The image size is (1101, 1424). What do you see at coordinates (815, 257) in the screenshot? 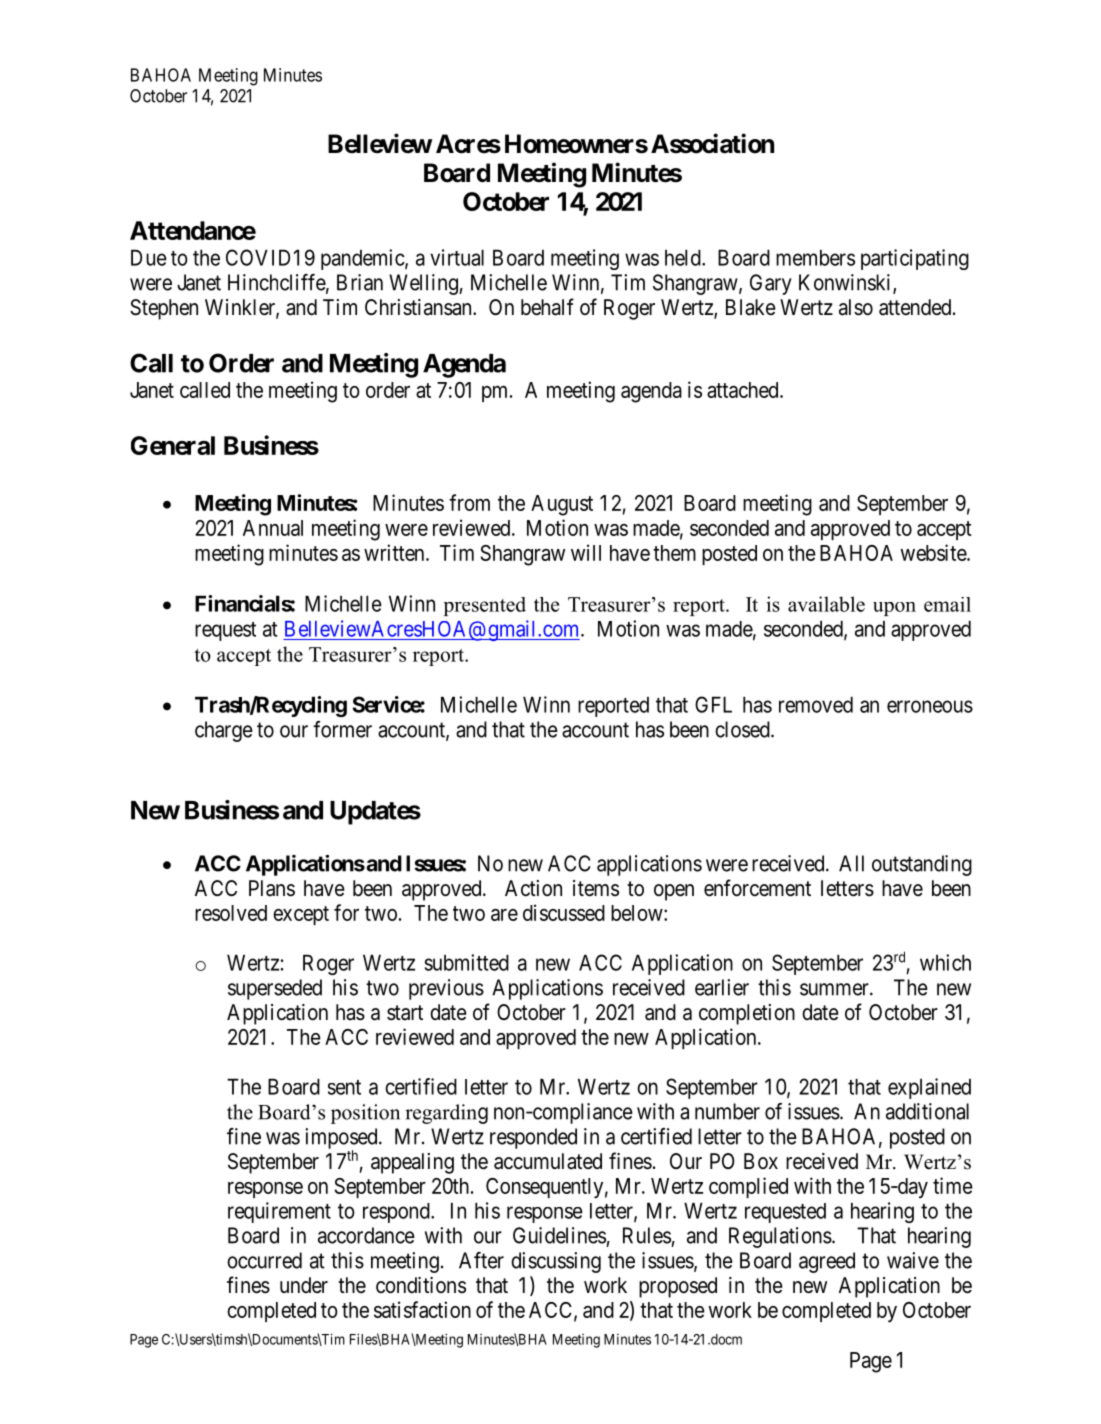
I see `members` at bounding box center [815, 257].
